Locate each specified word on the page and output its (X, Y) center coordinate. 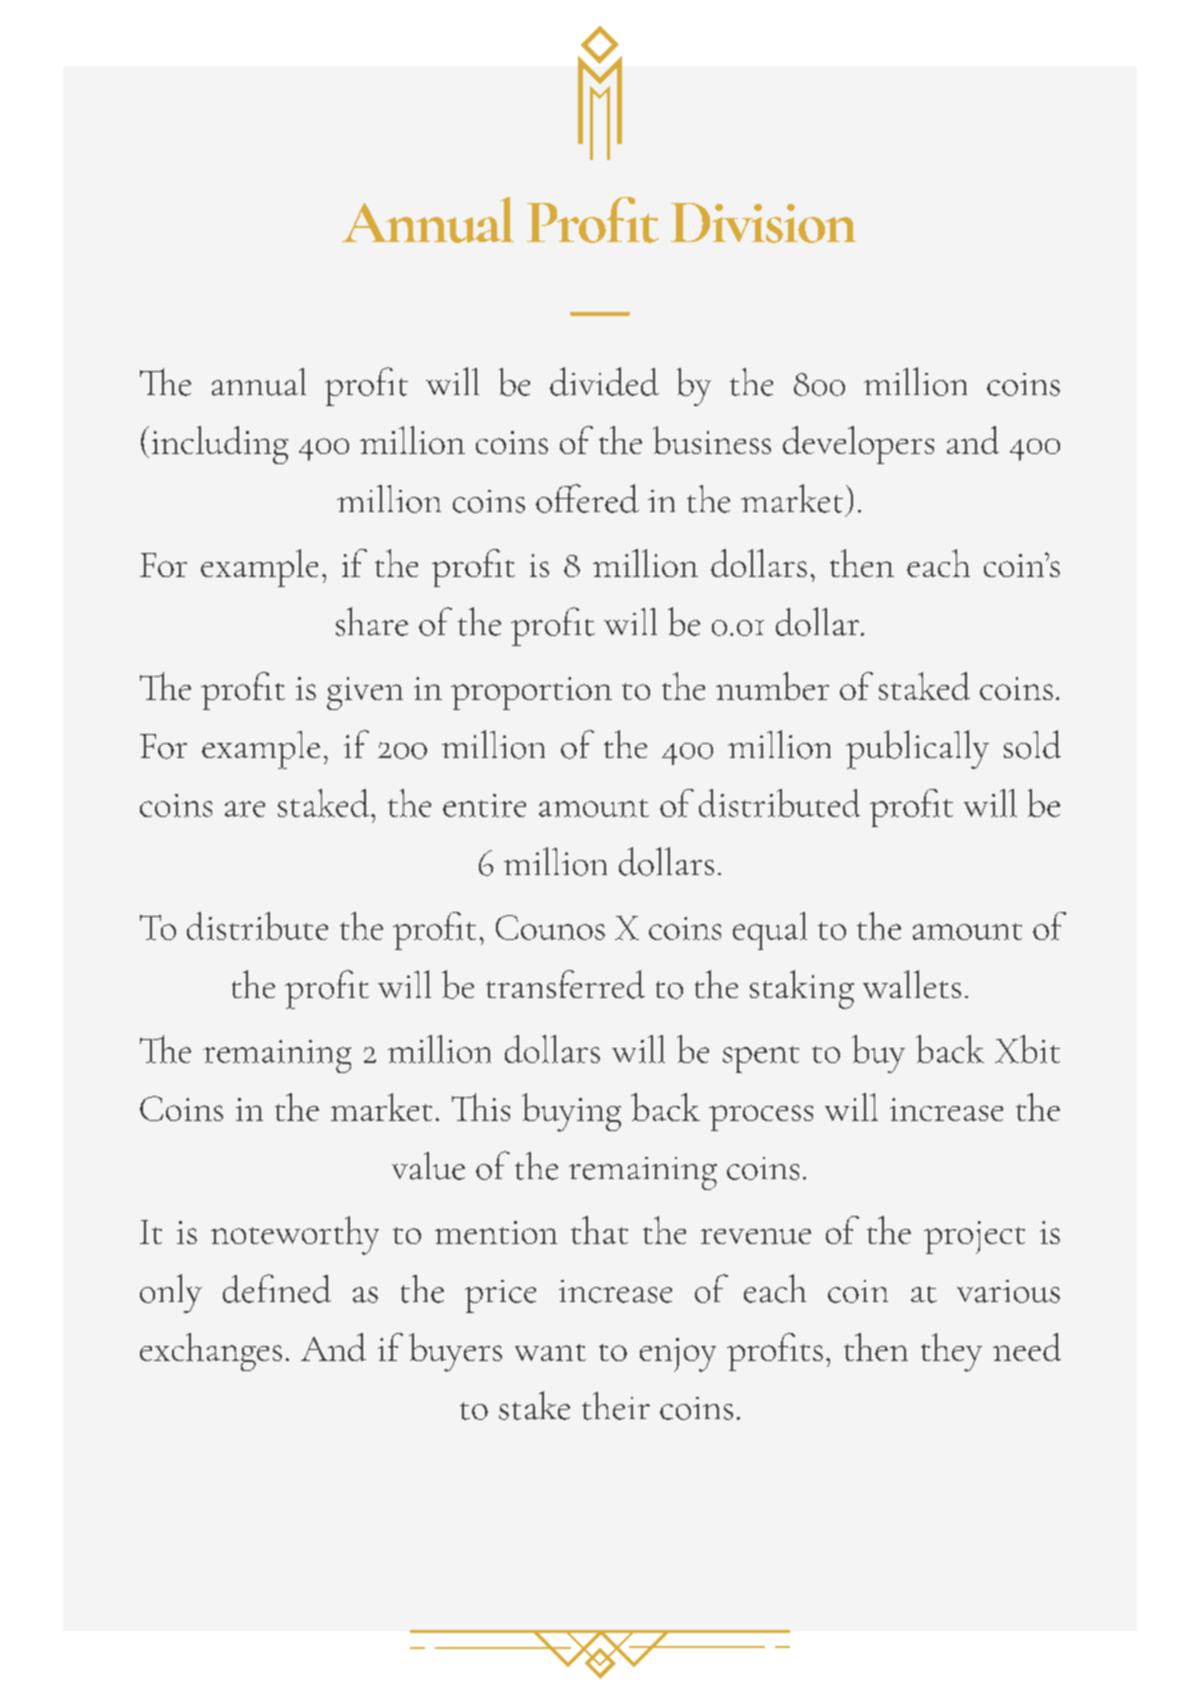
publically (917, 749)
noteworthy (295, 1235)
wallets (912, 984)
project (974, 1237)
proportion (531, 693)
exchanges (211, 1352)
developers (858, 445)
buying (571, 1112)
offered (587, 498)
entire (484, 805)
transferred (565, 984)
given (365, 693)
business (712, 440)
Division (763, 223)
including (220, 445)
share (372, 621)
